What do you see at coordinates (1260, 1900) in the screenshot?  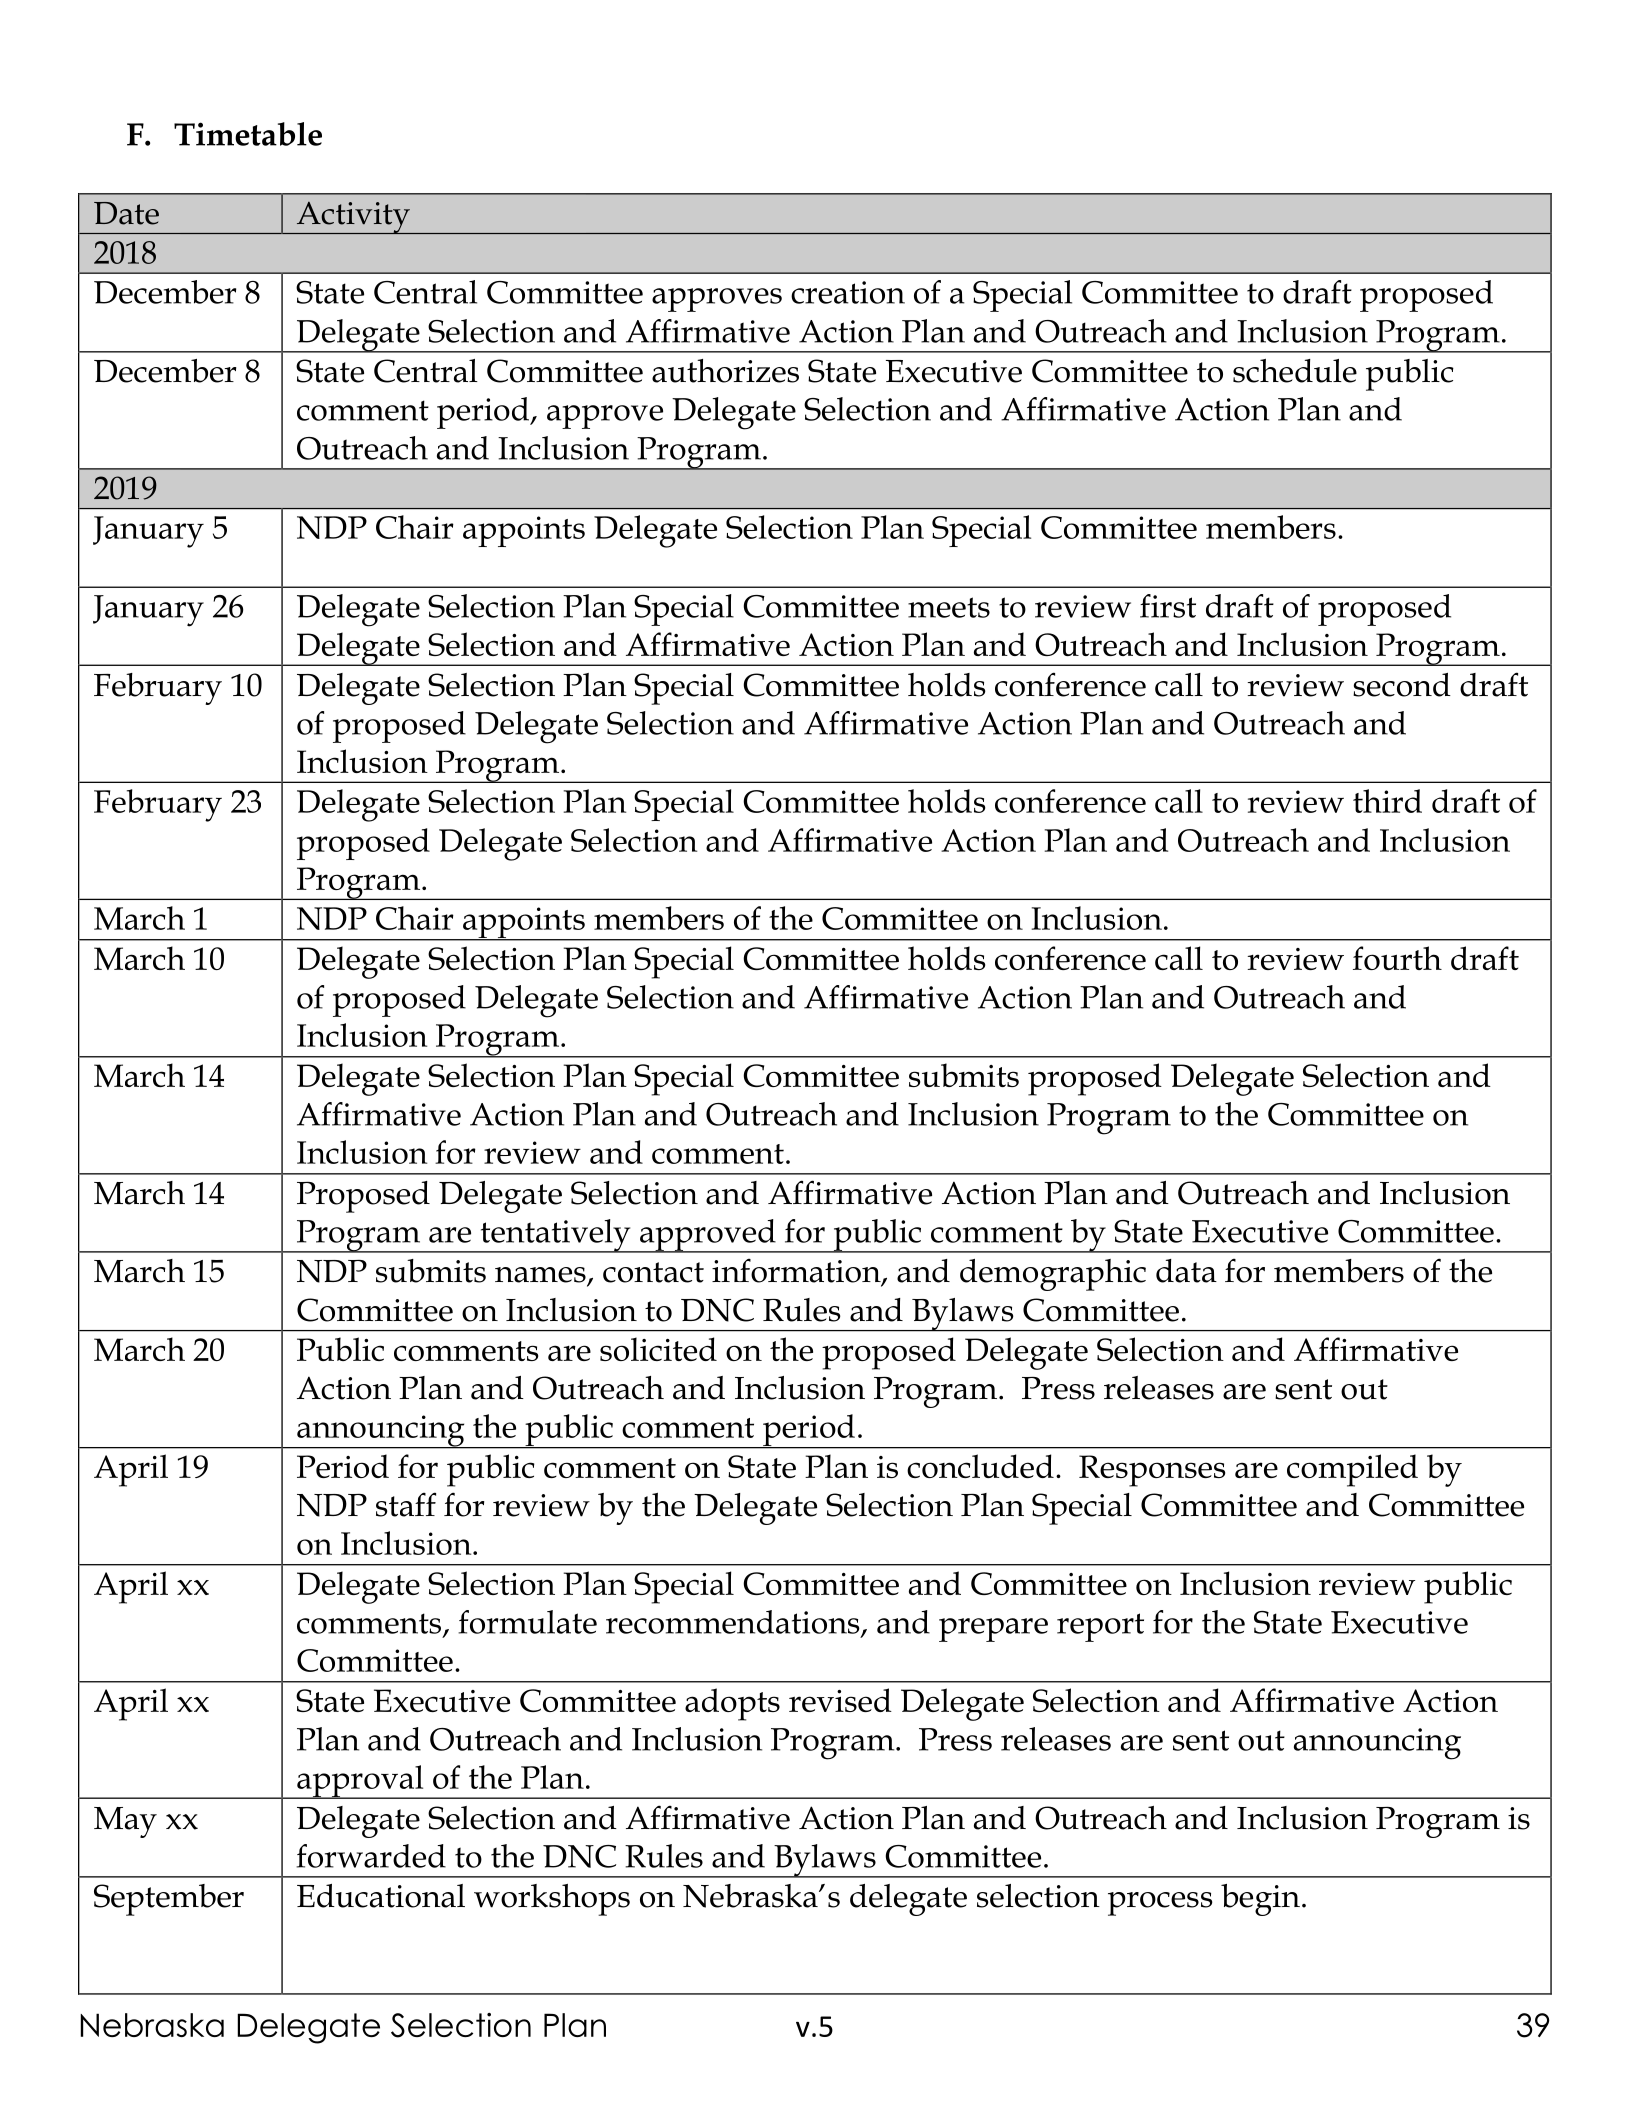 I see `begin` at bounding box center [1260, 1900].
